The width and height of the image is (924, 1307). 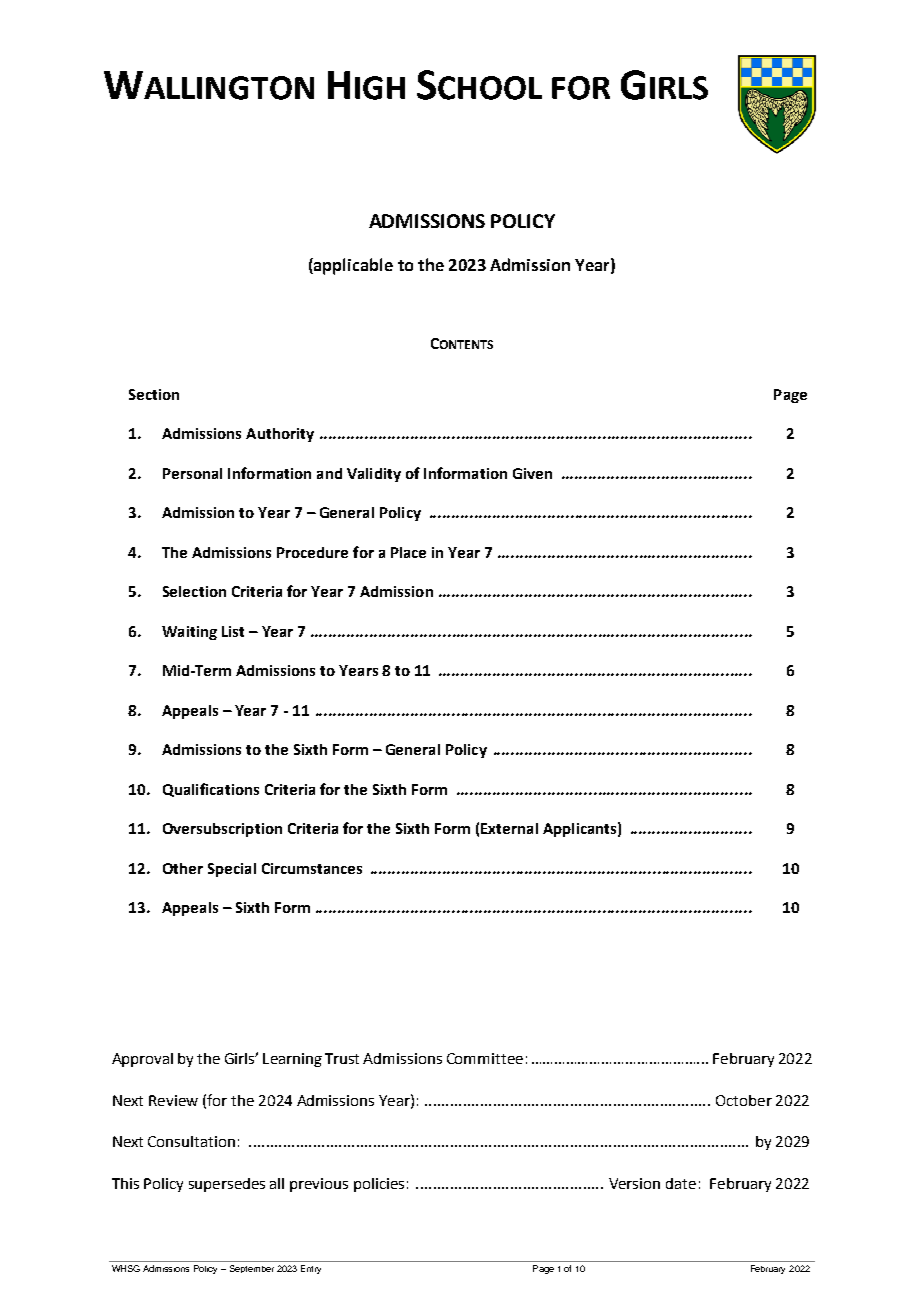 I want to click on October, so click(x=744, y=1100).
